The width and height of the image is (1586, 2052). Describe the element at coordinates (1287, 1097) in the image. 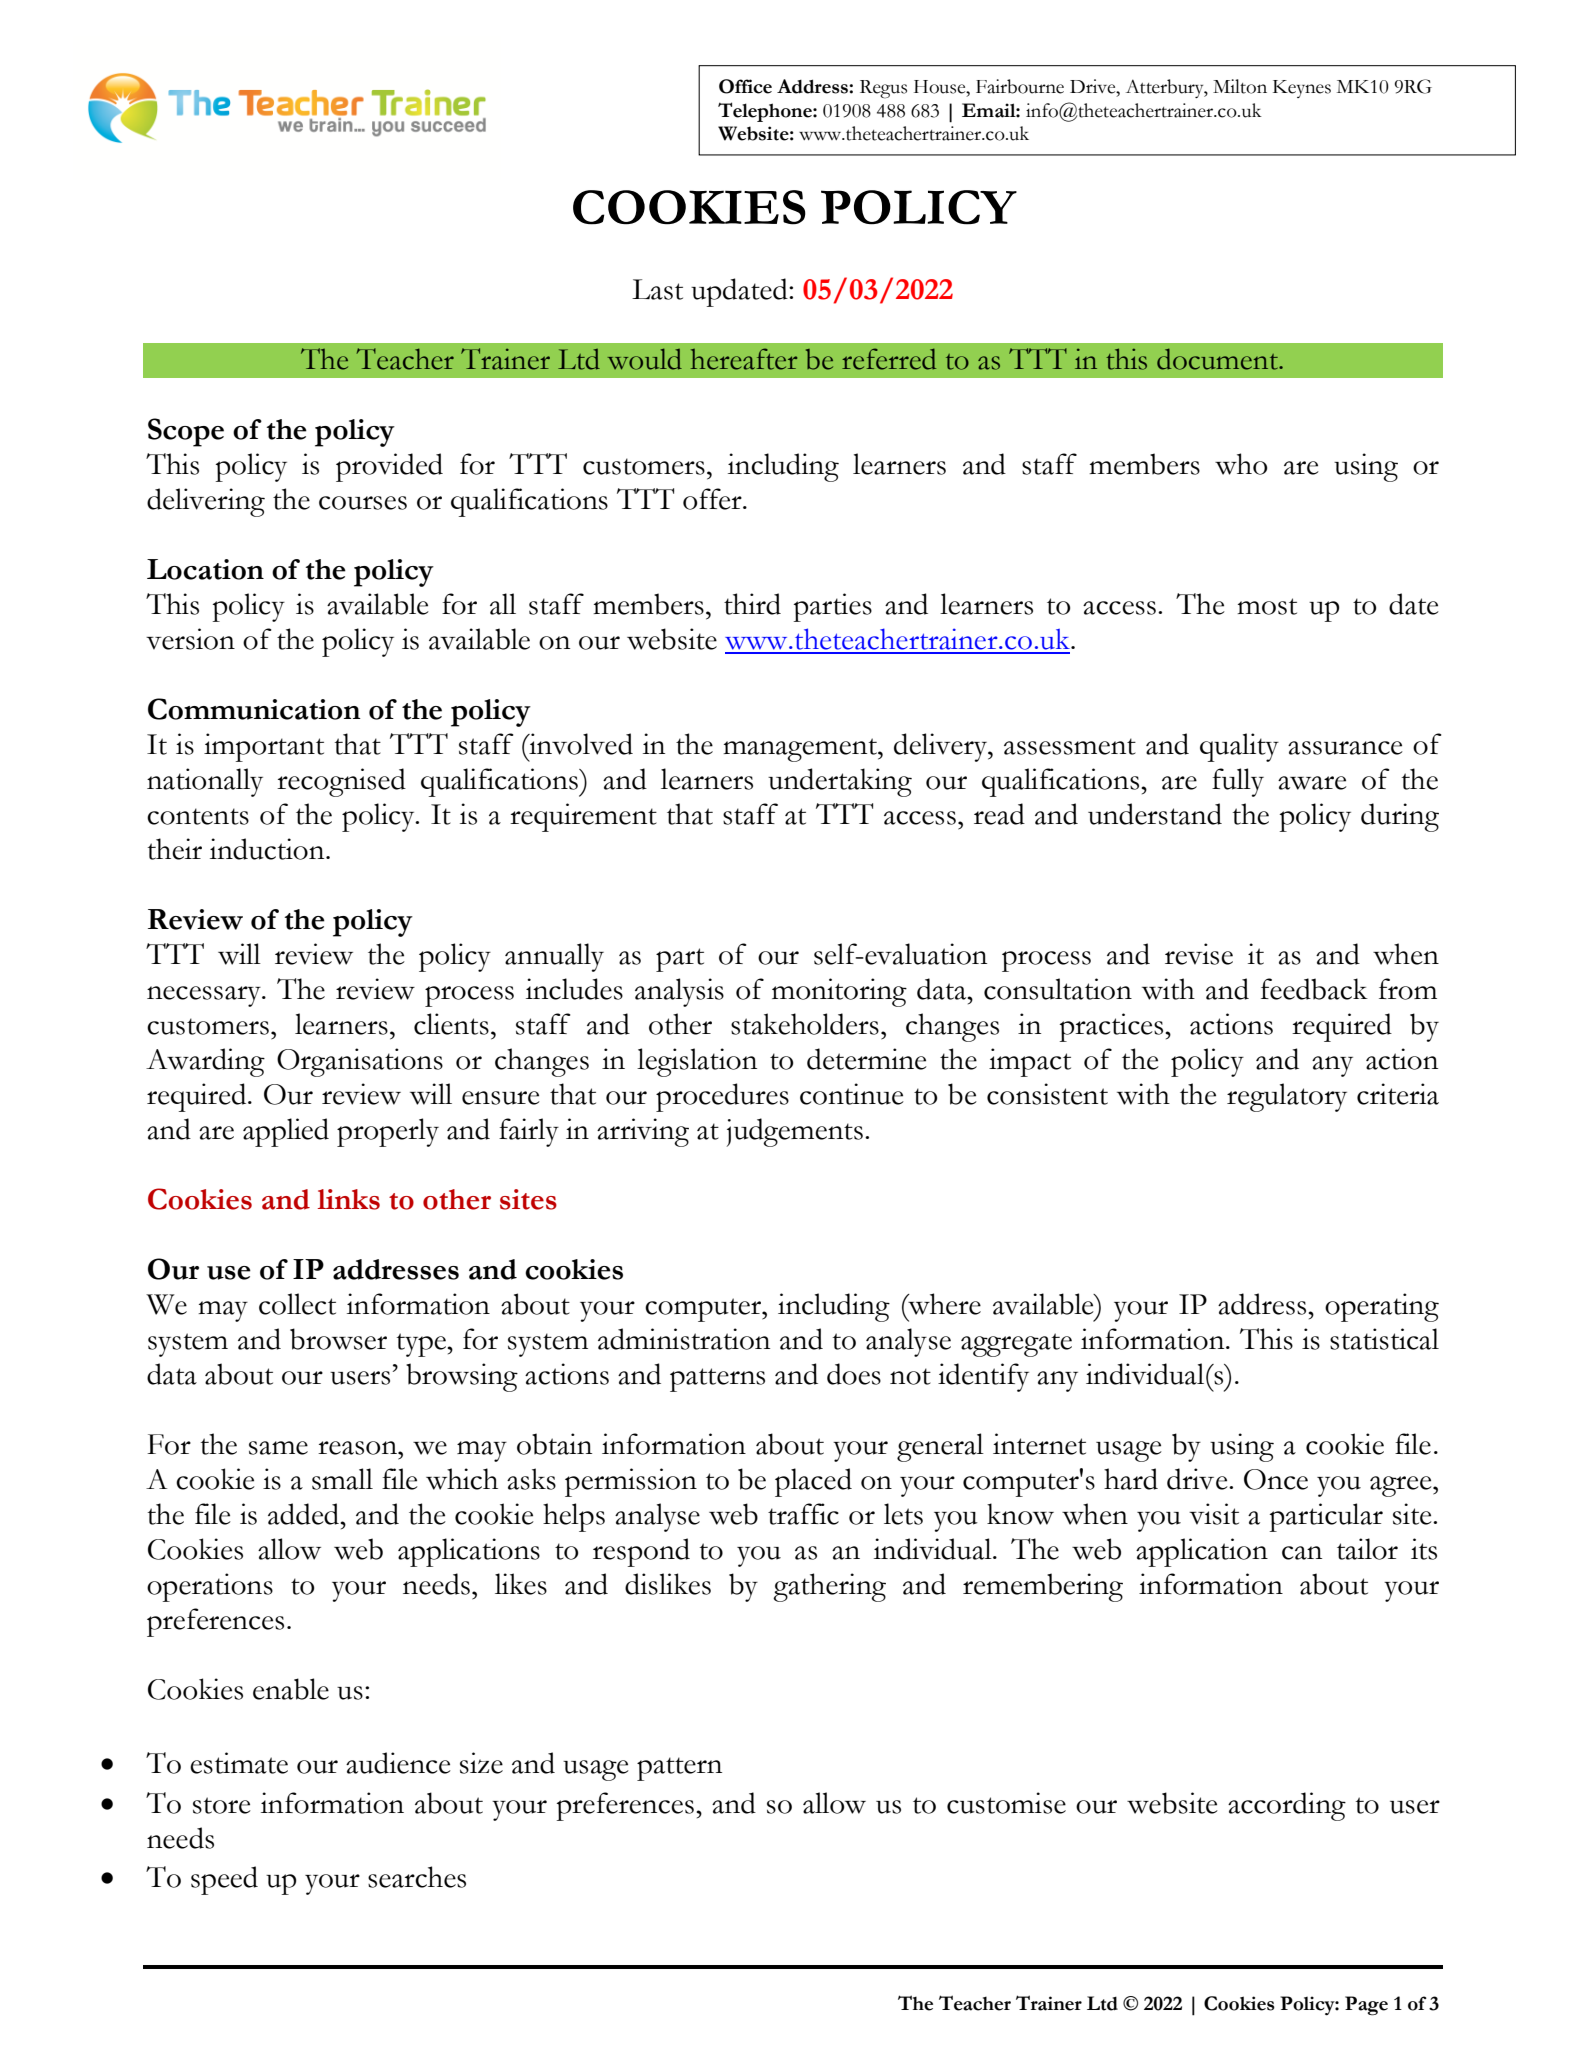

I see `regulatory` at that location.
